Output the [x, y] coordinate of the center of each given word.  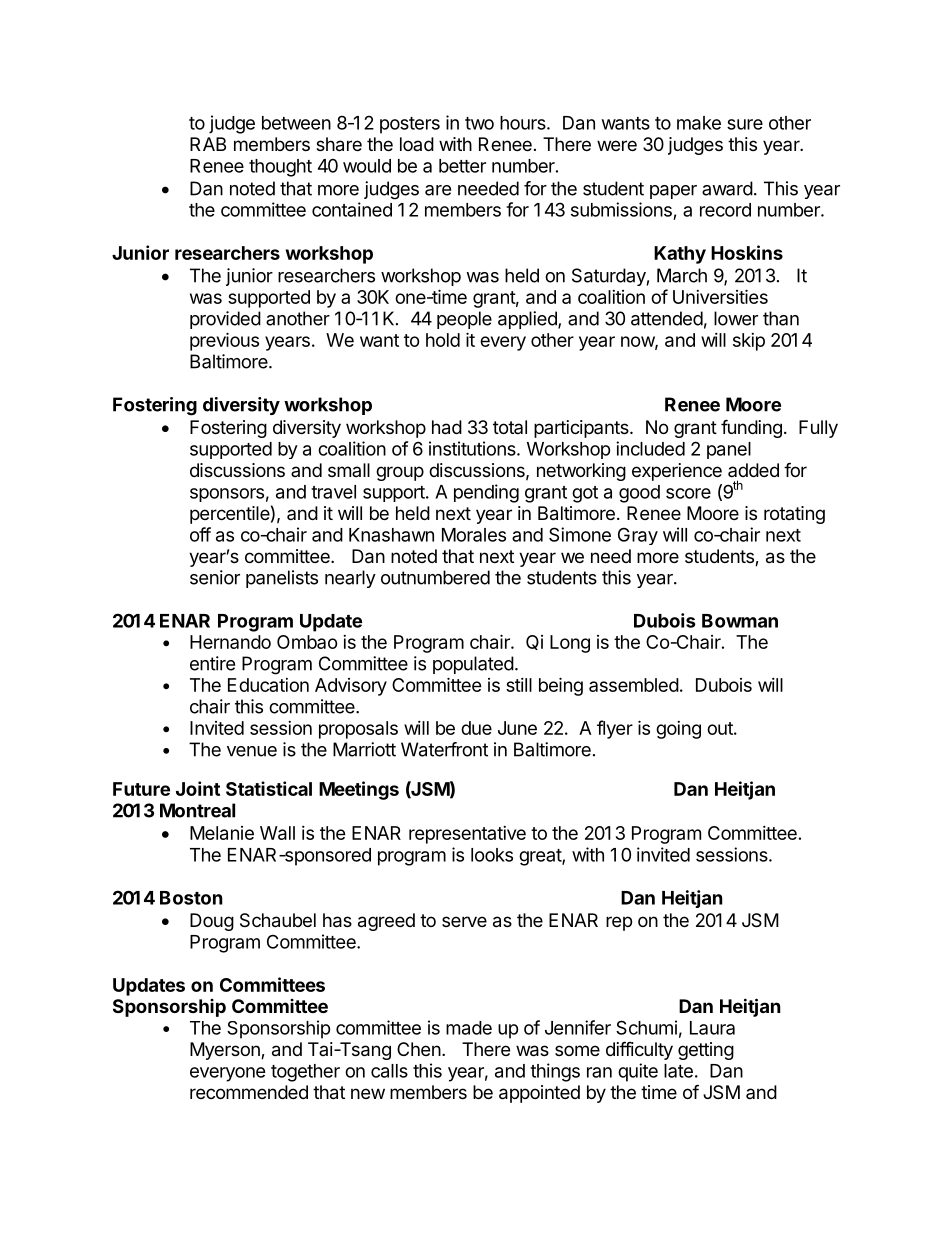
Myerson [226, 1051]
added [753, 470]
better [462, 166]
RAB [208, 144]
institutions [473, 448]
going [678, 730]
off [200, 534]
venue [252, 751]
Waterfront [444, 749]
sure [745, 124]
